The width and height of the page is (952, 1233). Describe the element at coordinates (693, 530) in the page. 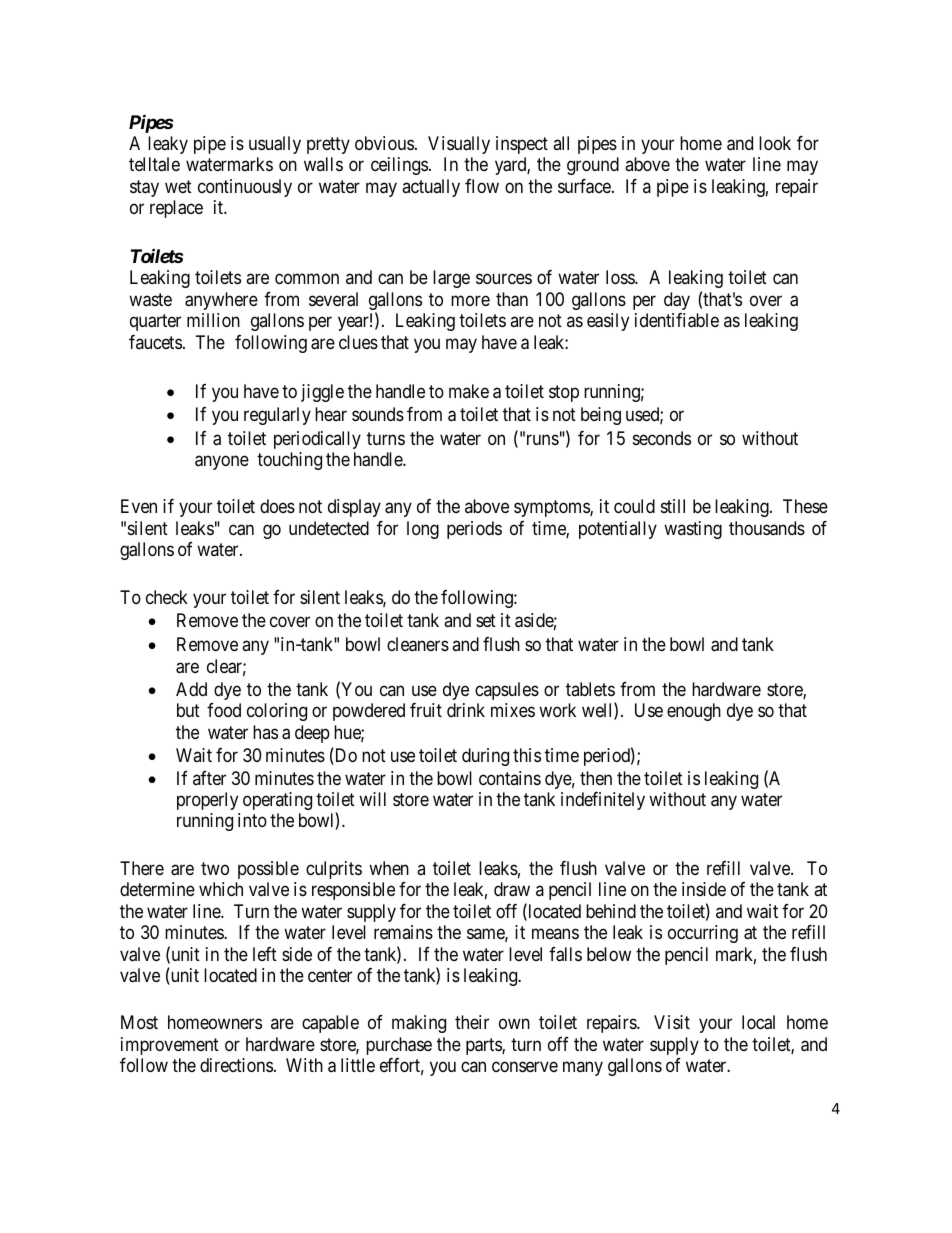

I see `wasting` at that location.
